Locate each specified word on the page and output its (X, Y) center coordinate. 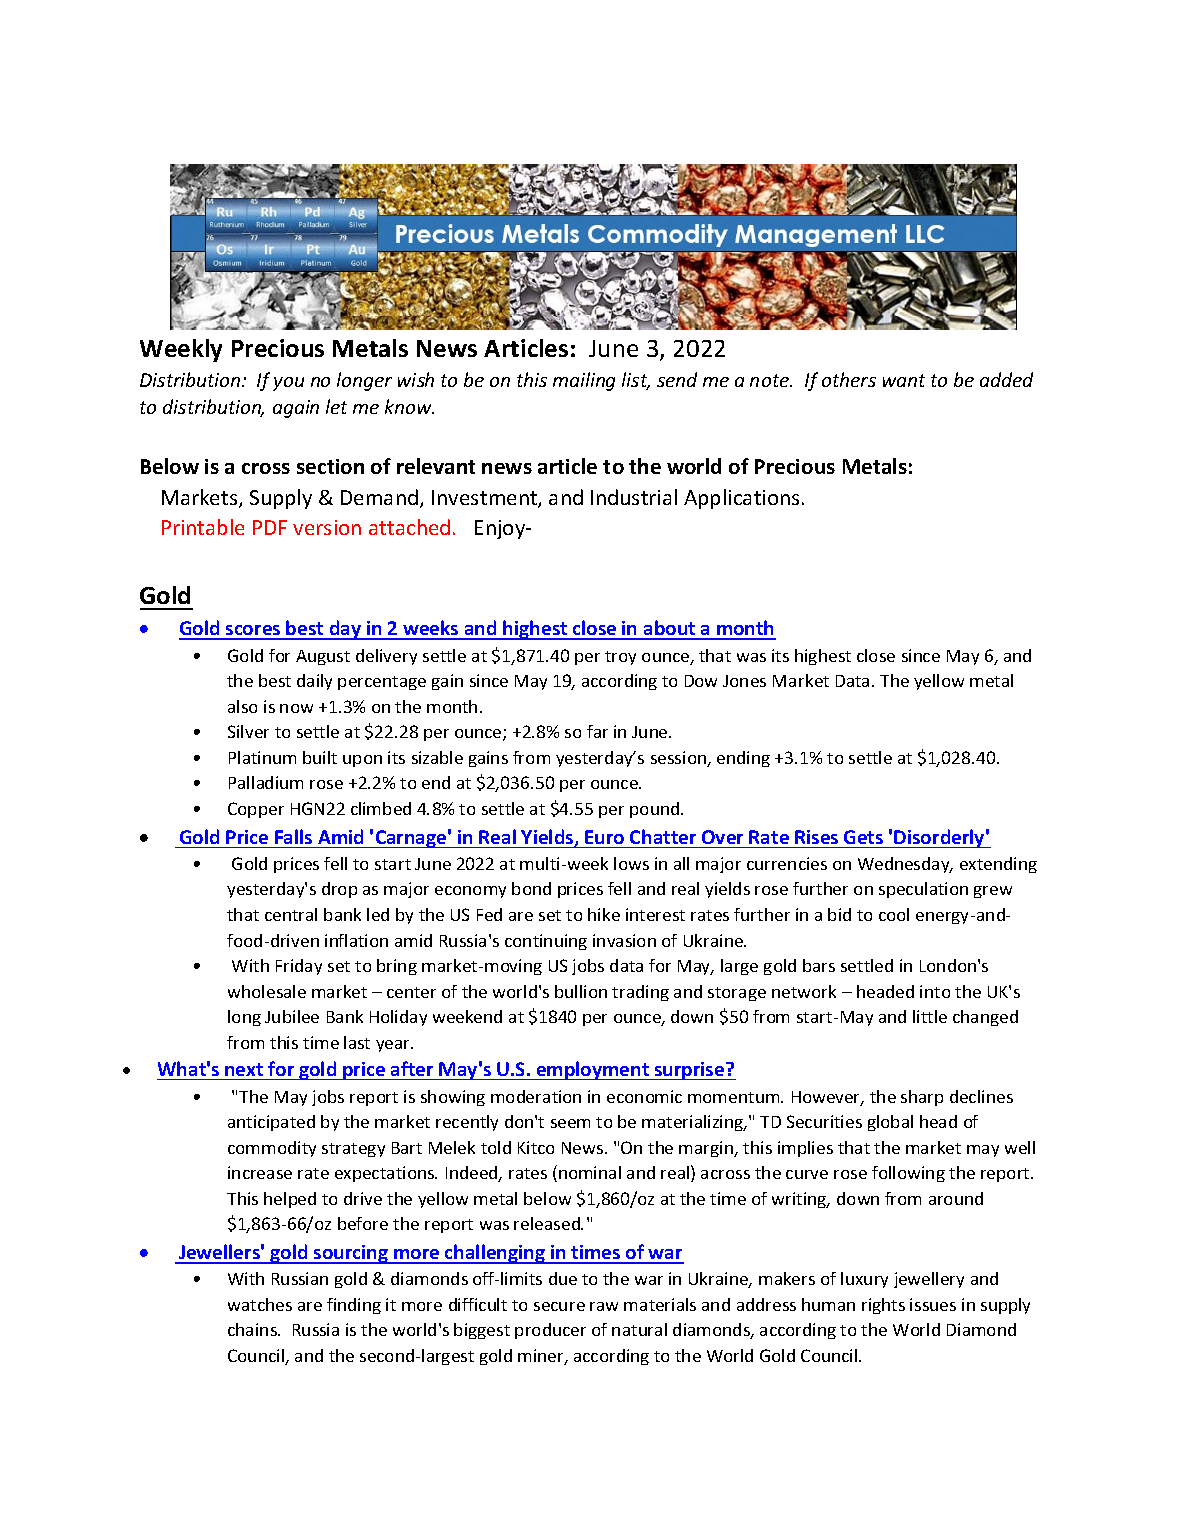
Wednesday (905, 865)
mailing (584, 381)
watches (260, 1304)
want (904, 380)
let (336, 406)
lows (631, 863)
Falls (293, 836)
